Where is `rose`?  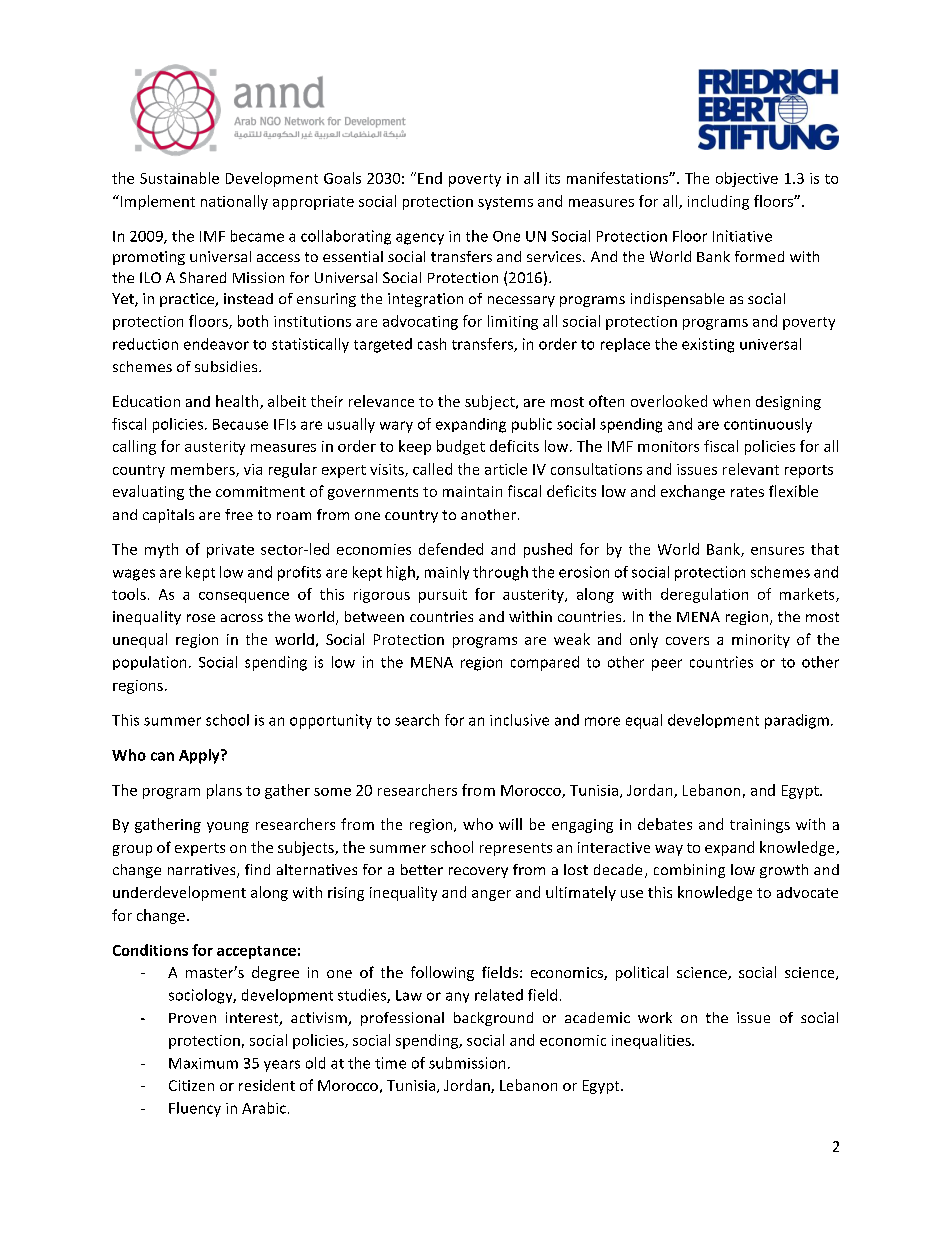
rose is located at coordinates (201, 618).
